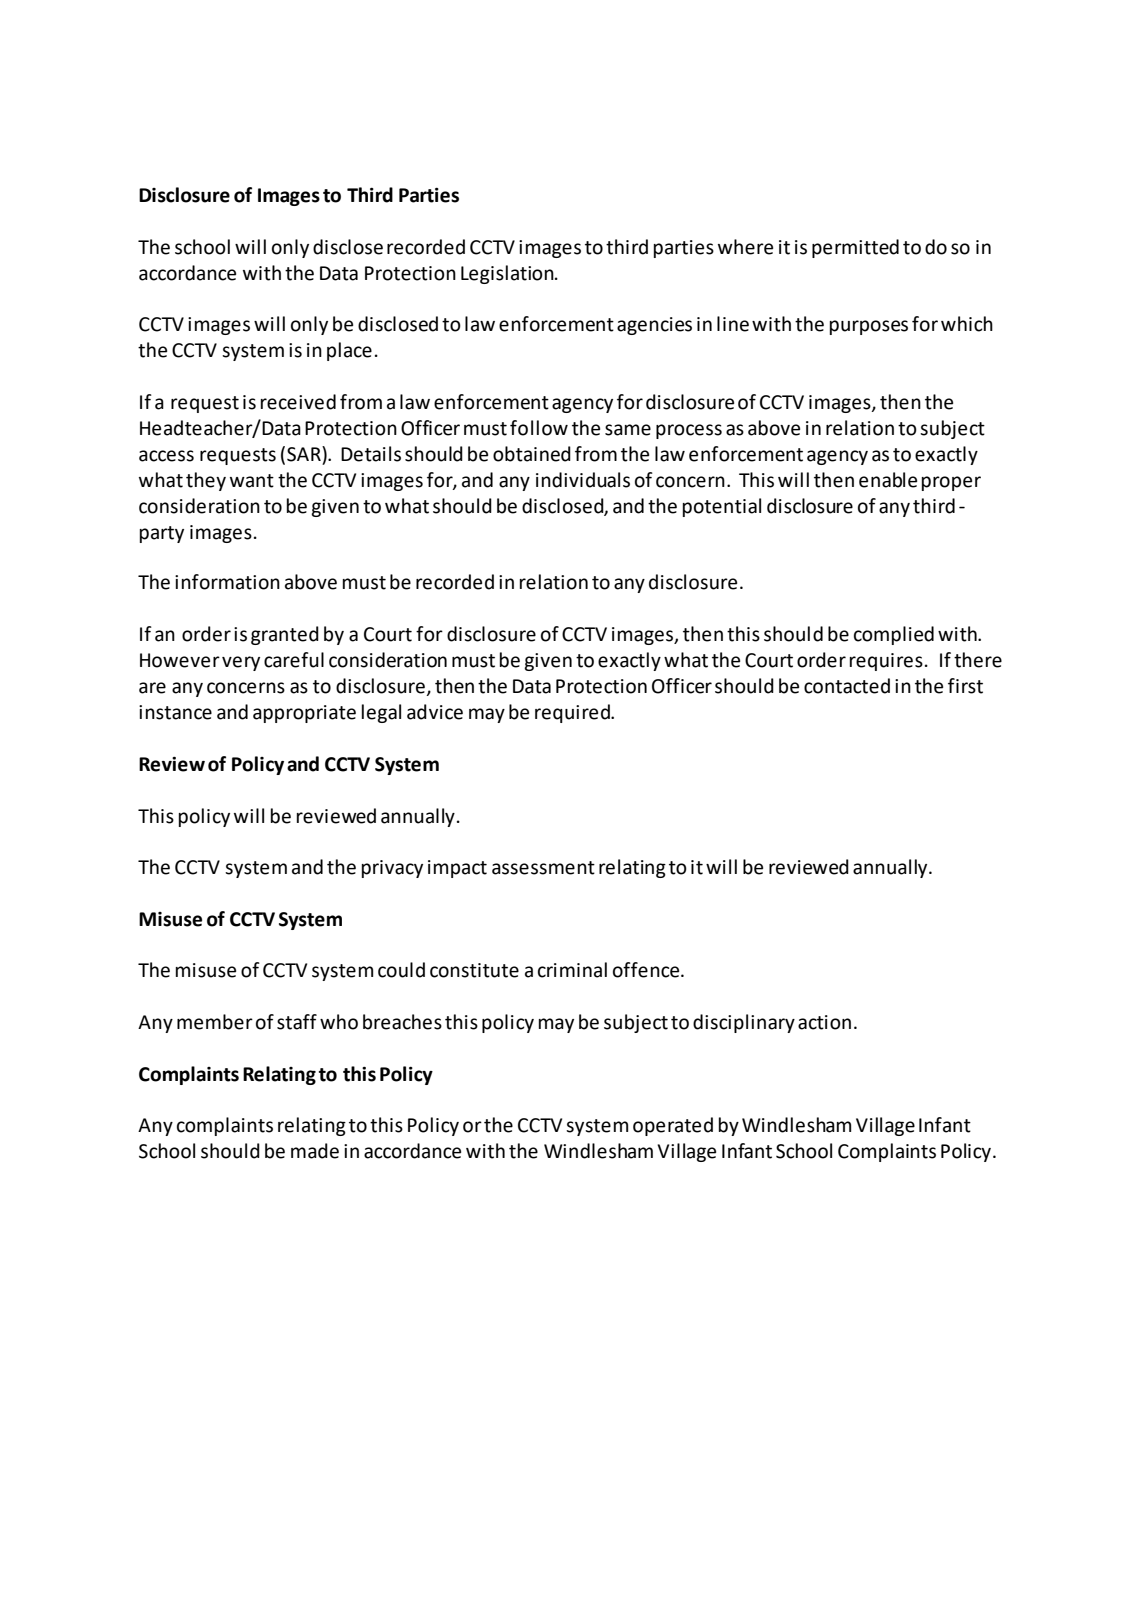 The image size is (1145, 1620). Describe the element at coordinates (392, 869) in the screenshot. I see `privacy` at that location.
